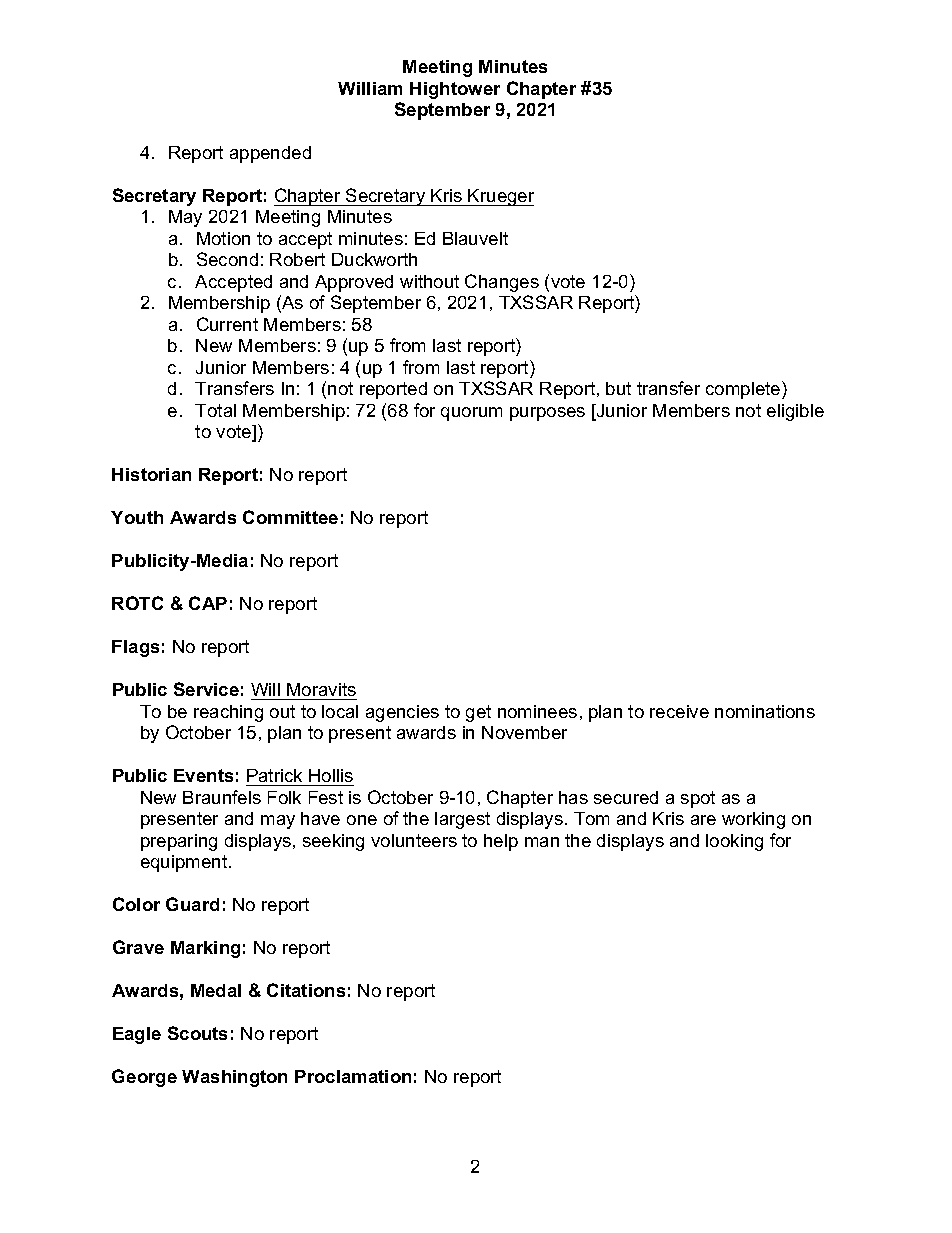  I want to click on are, so click(703, 820).
